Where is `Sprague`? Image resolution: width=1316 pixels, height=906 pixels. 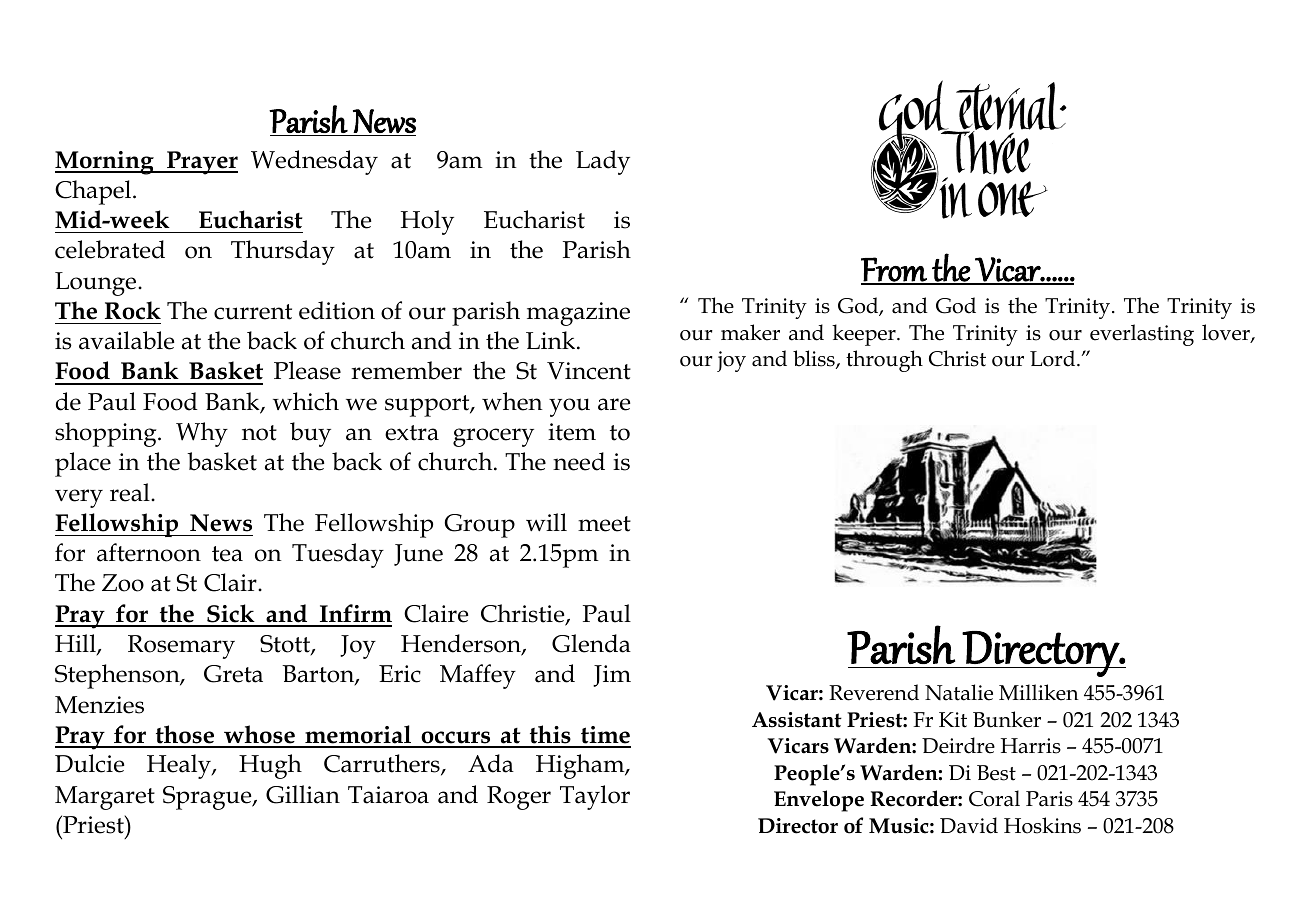
Sprague is located at coordinates (208, 798).
